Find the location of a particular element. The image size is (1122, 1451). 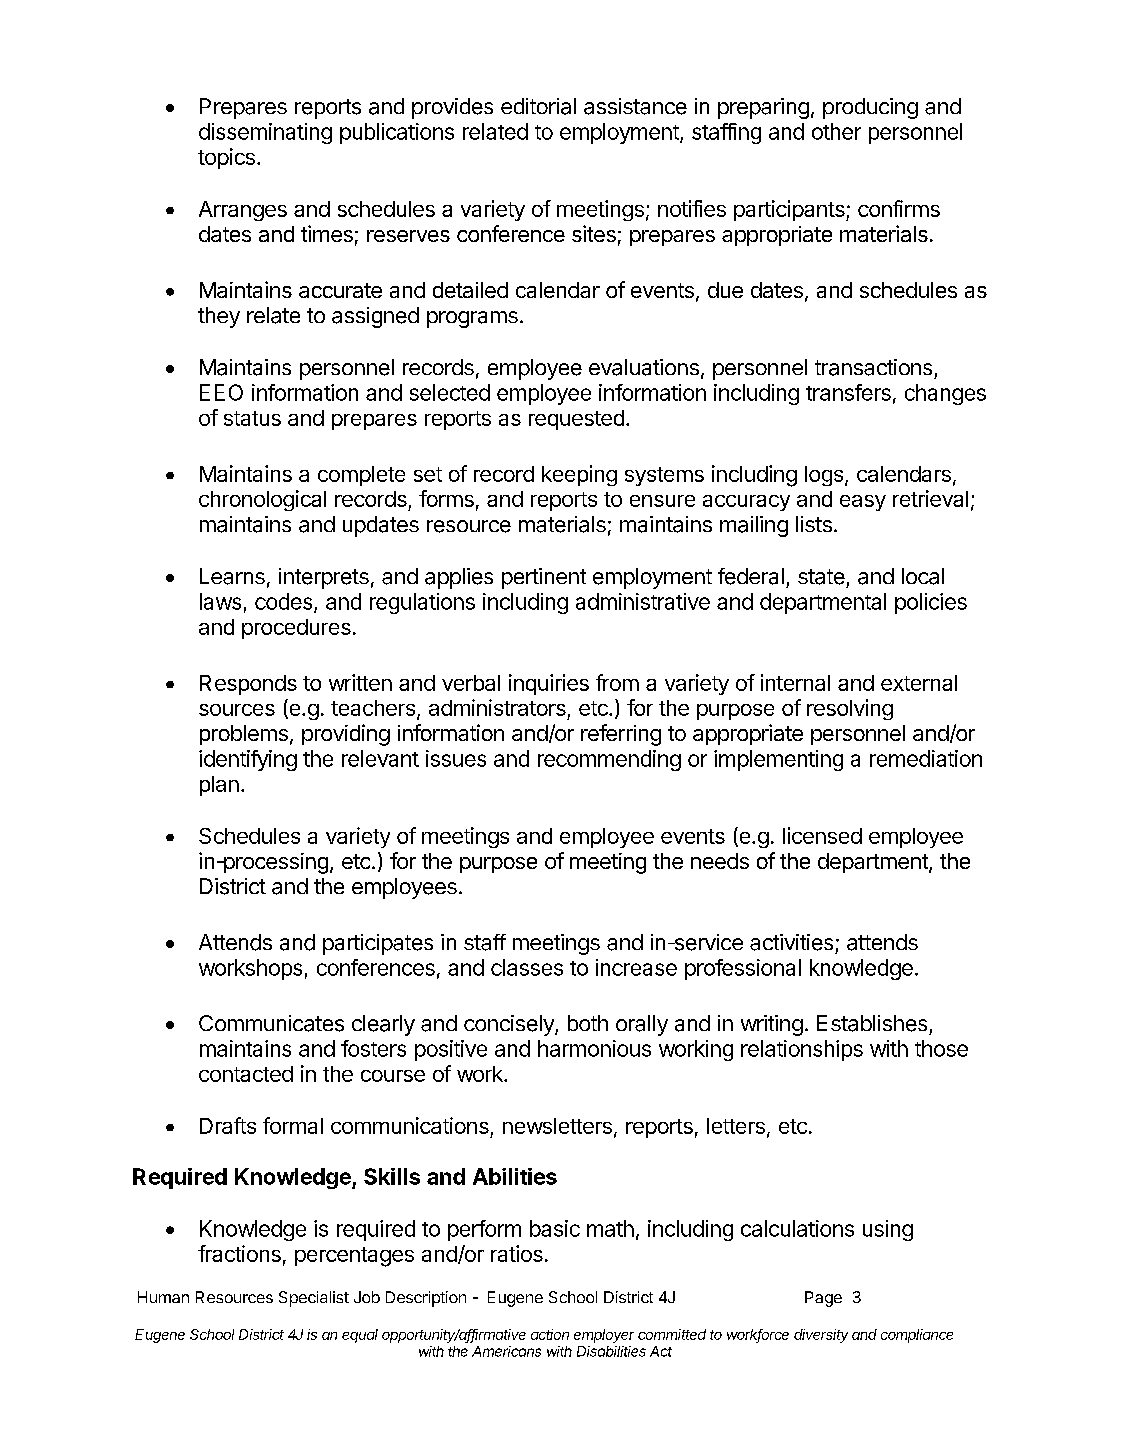

editorial is located at coordinates (538, 106).
